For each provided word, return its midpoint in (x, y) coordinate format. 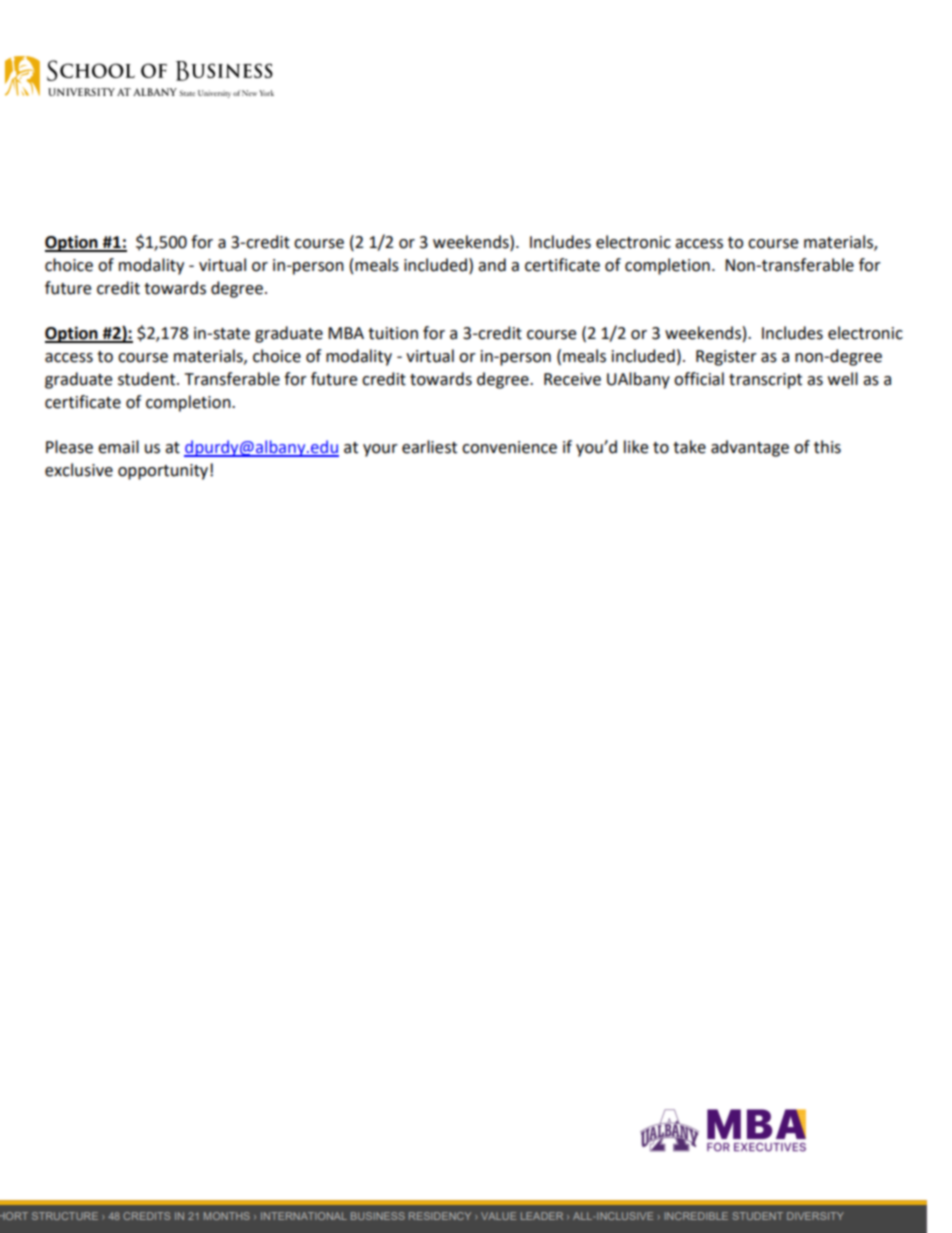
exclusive (79, 470)
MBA (346, 333)
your (380, 450)
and (492, 265)
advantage (750, 448)
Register (726, 358)
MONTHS (227, 1216)
